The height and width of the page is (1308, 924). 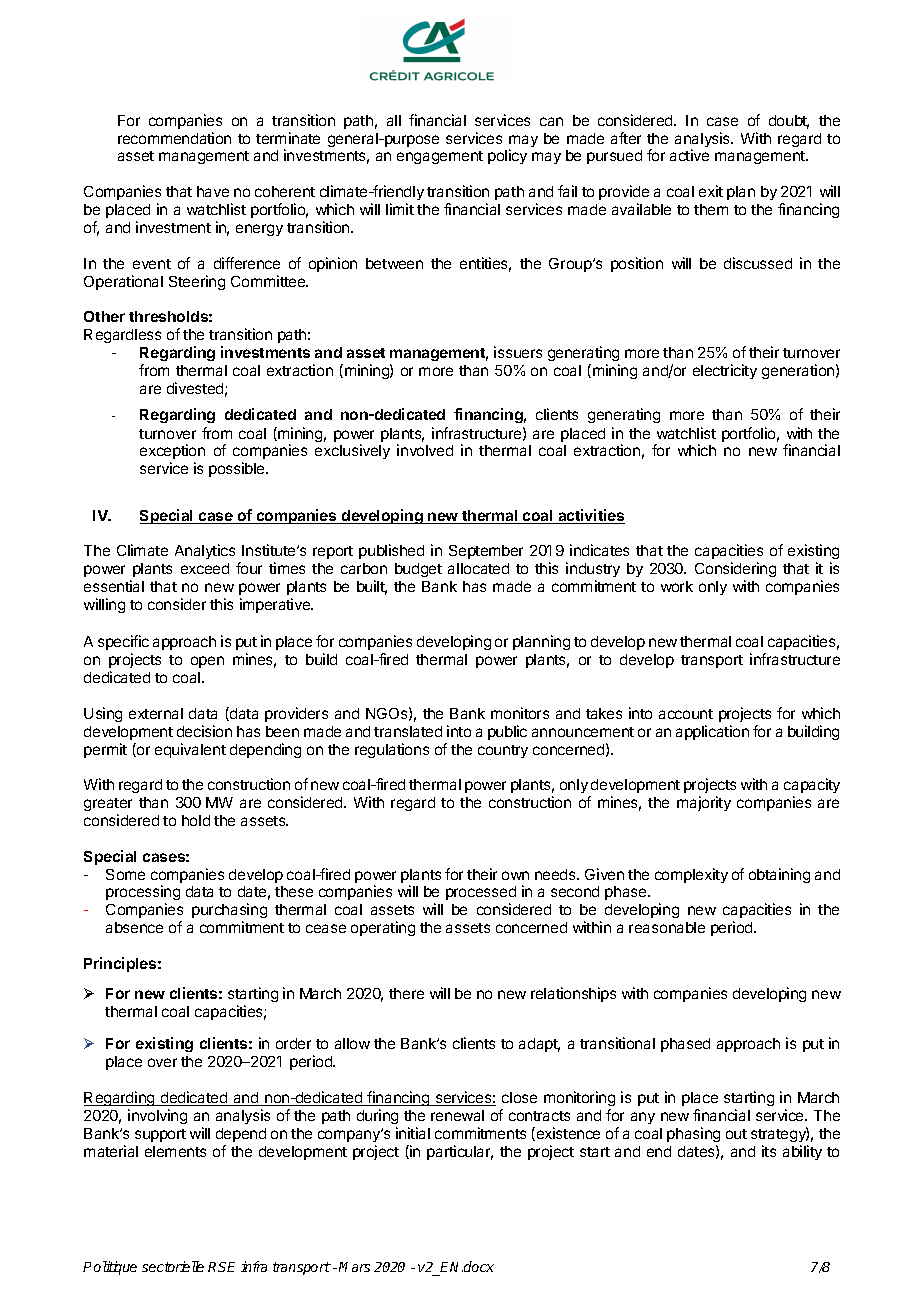 I want to click on Politique, so click(x=110, y=1268).
